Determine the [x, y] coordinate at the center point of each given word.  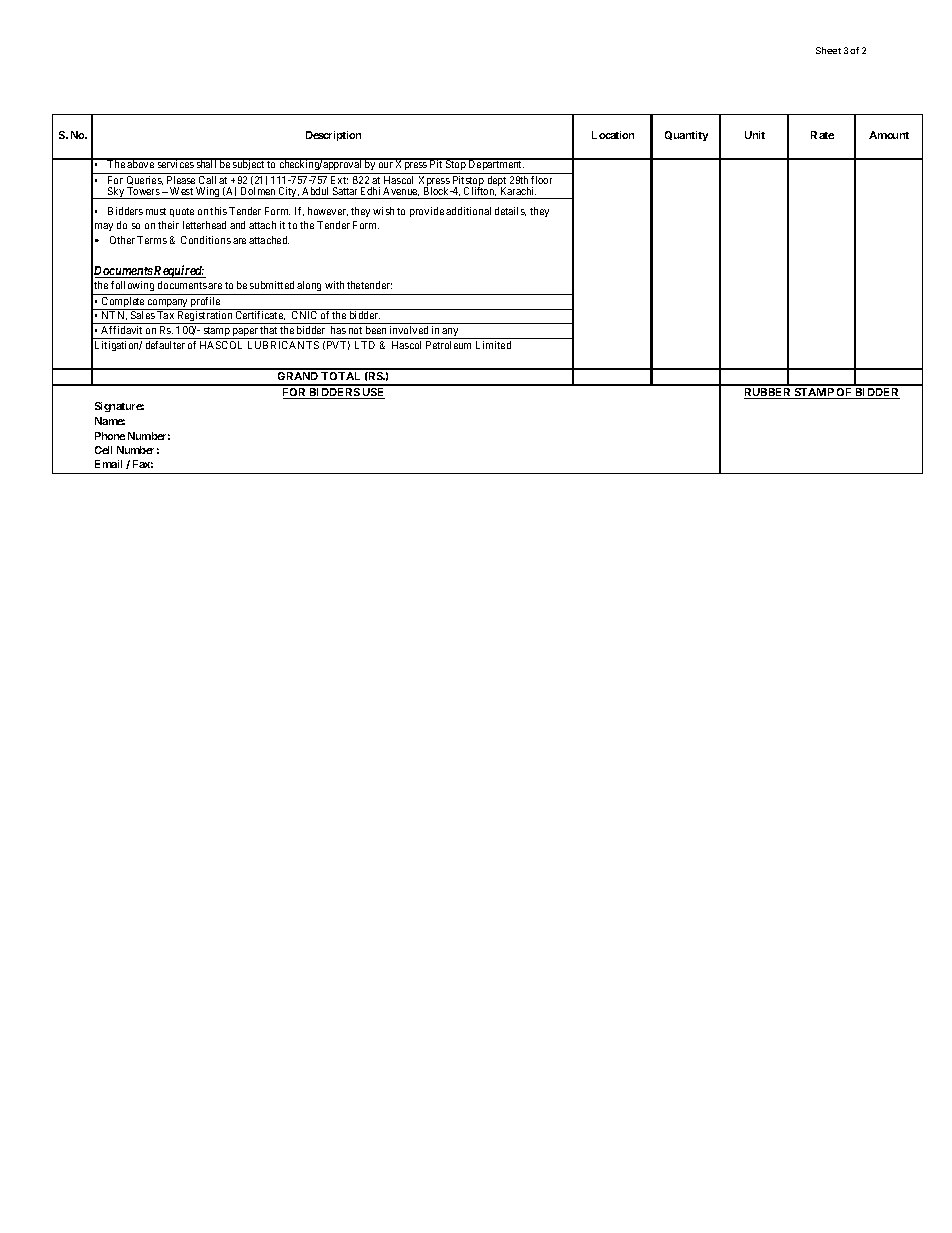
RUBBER [769, 393]
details [510, 211]
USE [373, 393]
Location [613, 135]
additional [468, 211]
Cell [103, 450]
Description [333, 136]
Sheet [828, 50]
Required [179, 271]
